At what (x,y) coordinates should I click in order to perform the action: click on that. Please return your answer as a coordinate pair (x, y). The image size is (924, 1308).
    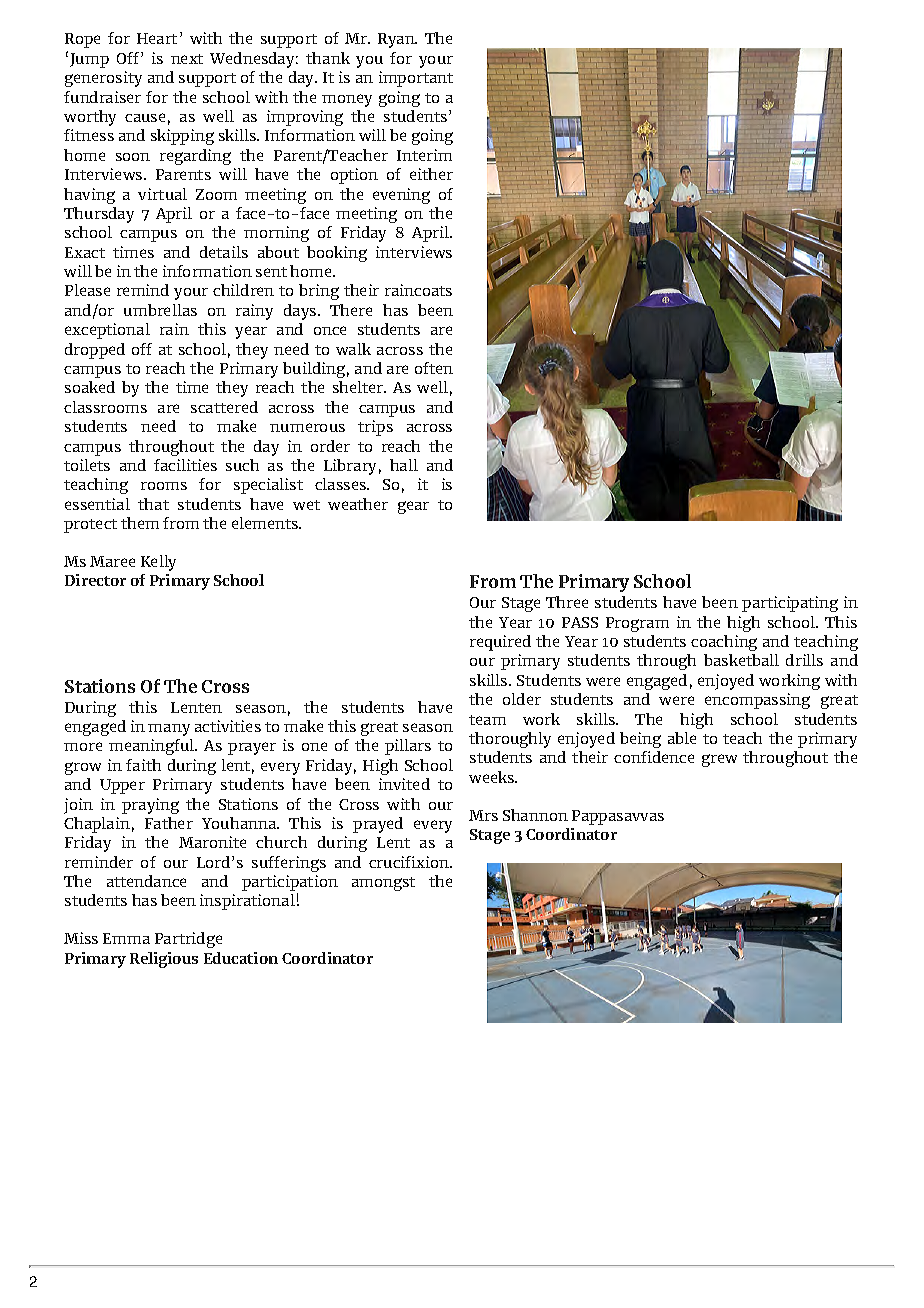
    Looking at the image, I should click on (153, 504).
